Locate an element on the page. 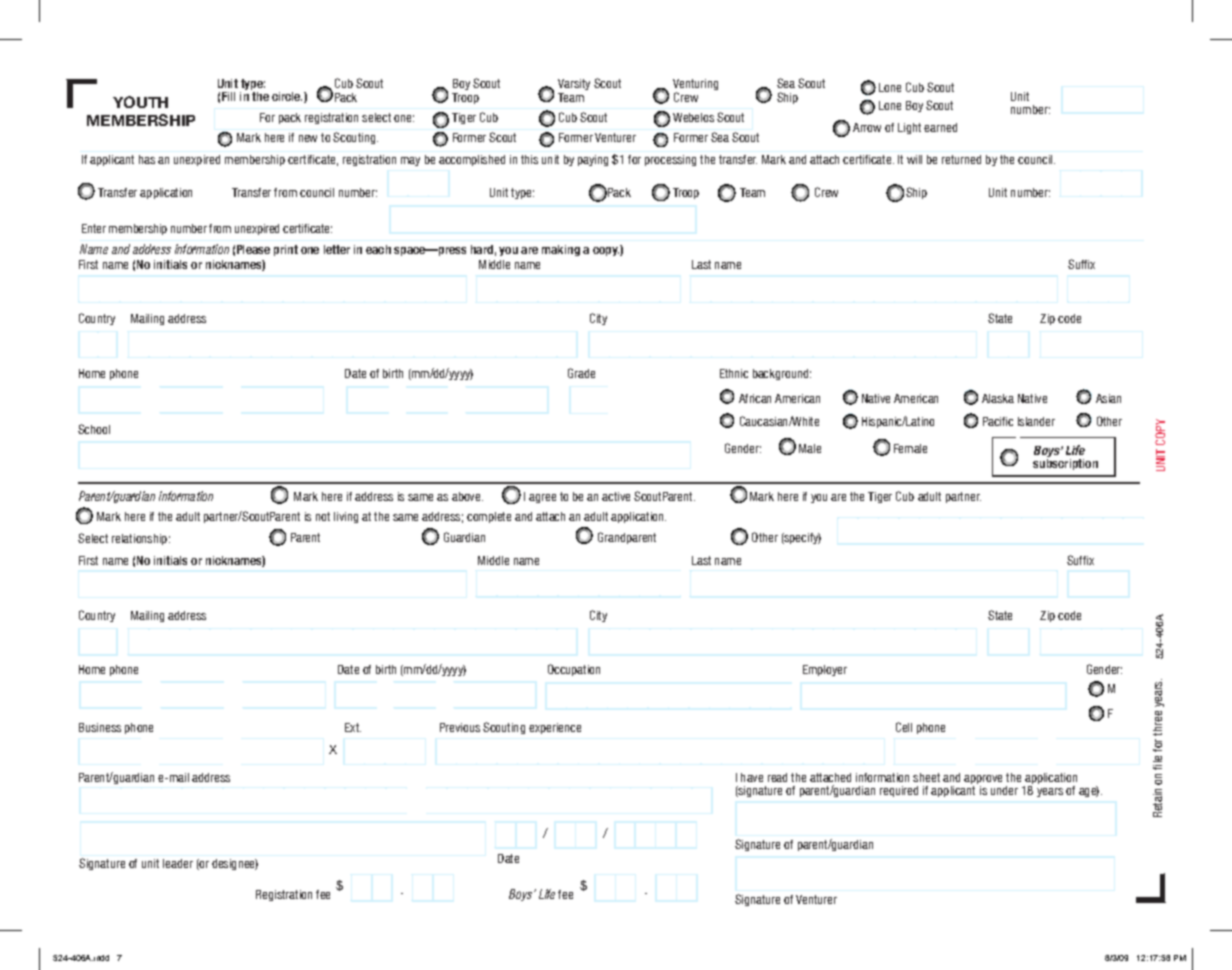 This image has height=970, width=1232. African is located at coordinates (755, 398).
